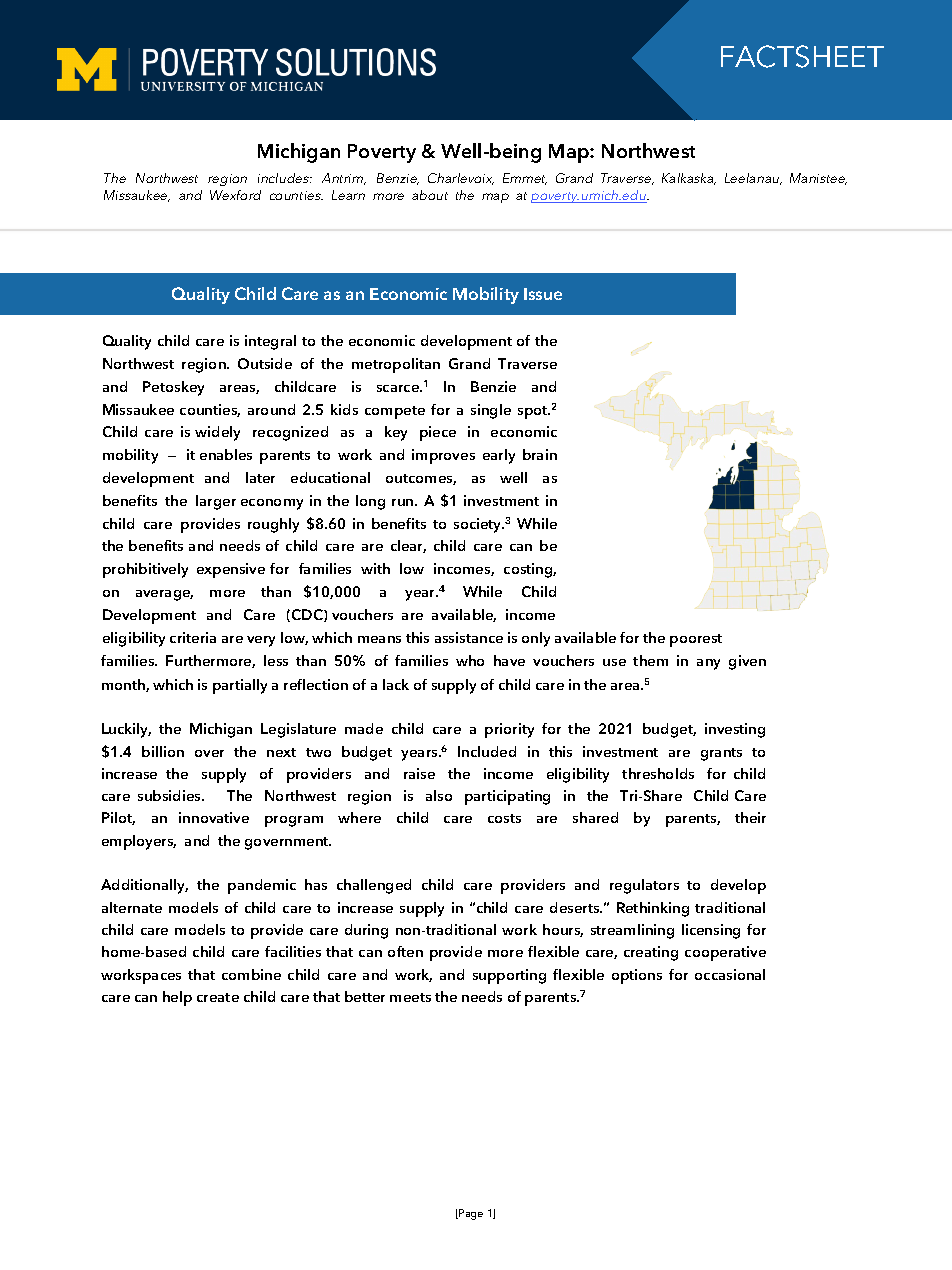 This screenshot has height=1270, width=952. I want to click on grants, so click(721, 754).
